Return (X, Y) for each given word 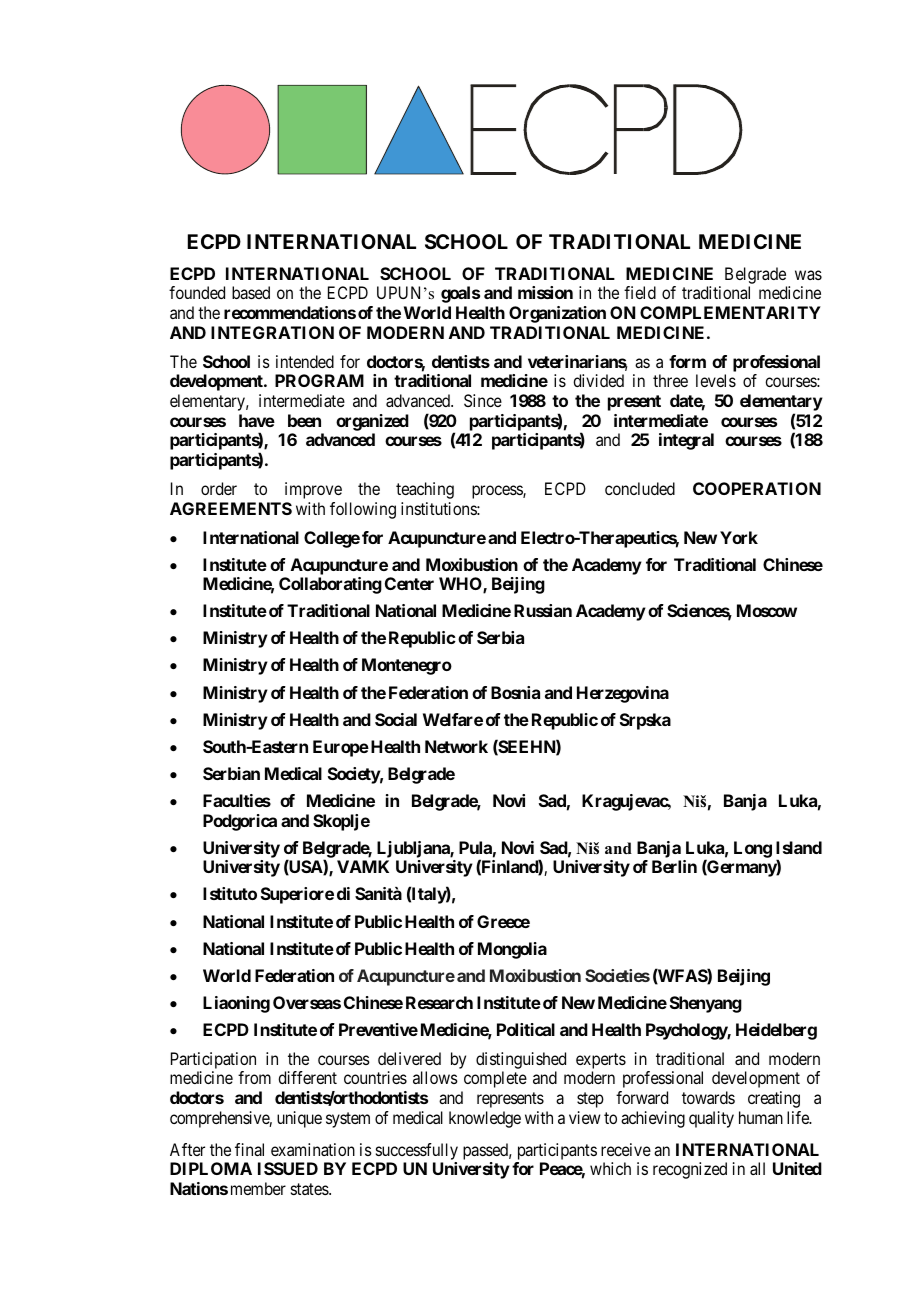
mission (545, 292)
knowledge (485, 1119)
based (251, 292)
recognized (690, 1170)
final (249, 1149)
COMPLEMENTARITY (730, 312)
